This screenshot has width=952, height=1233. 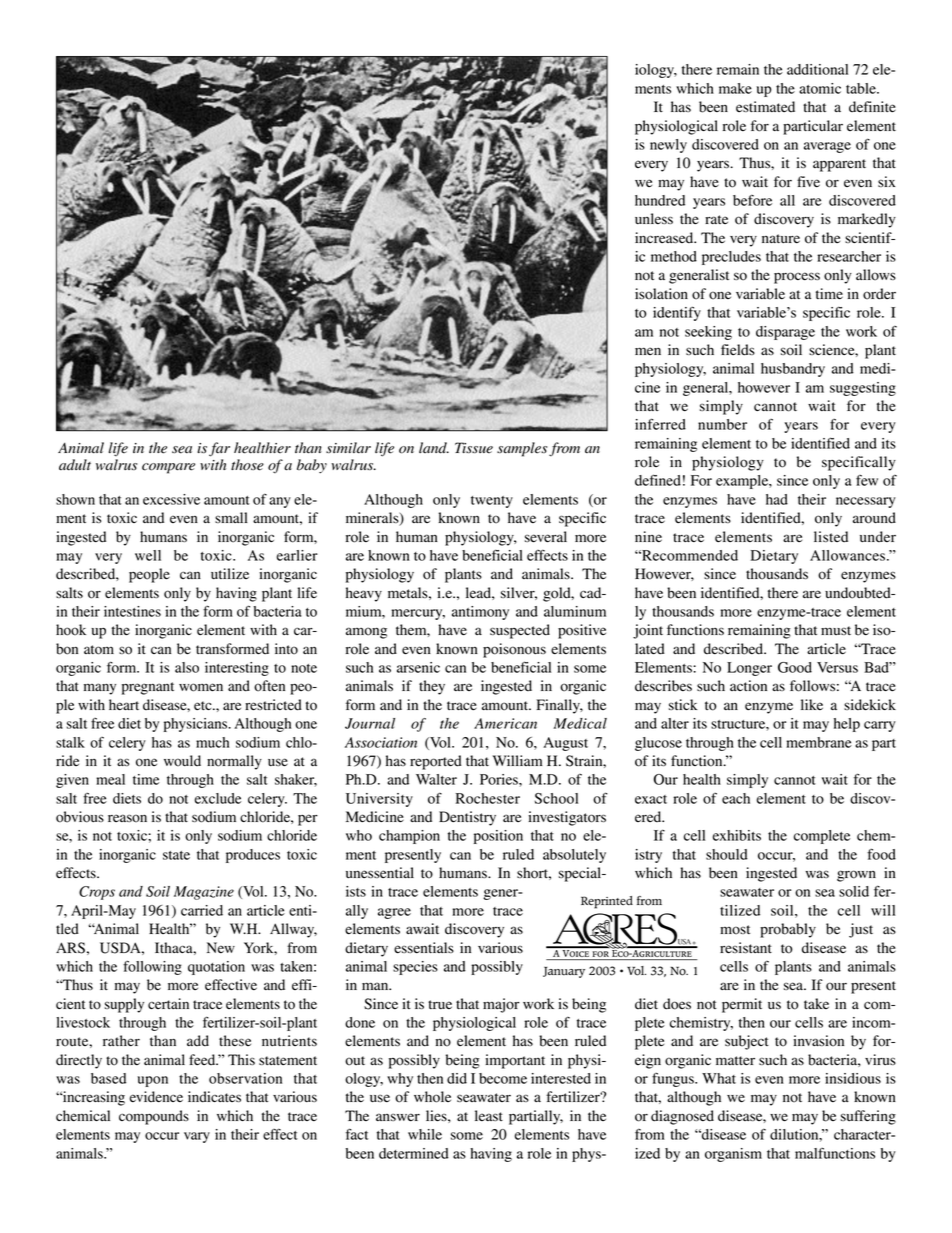 I want to click on hundred, so click(x=660, y=200).
